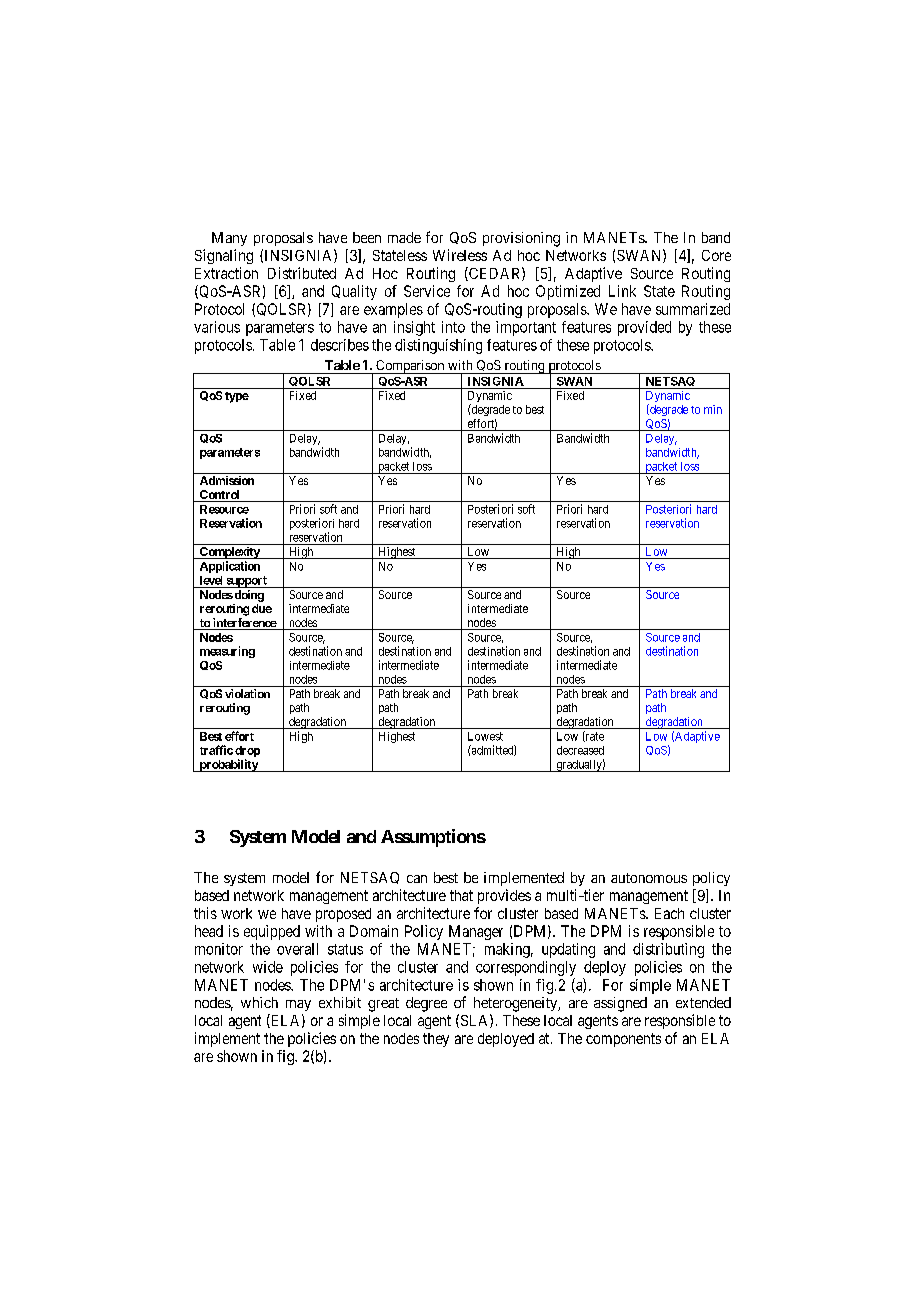 The image size is (924, 1308). I want to click on which, so click(259, 1002).
